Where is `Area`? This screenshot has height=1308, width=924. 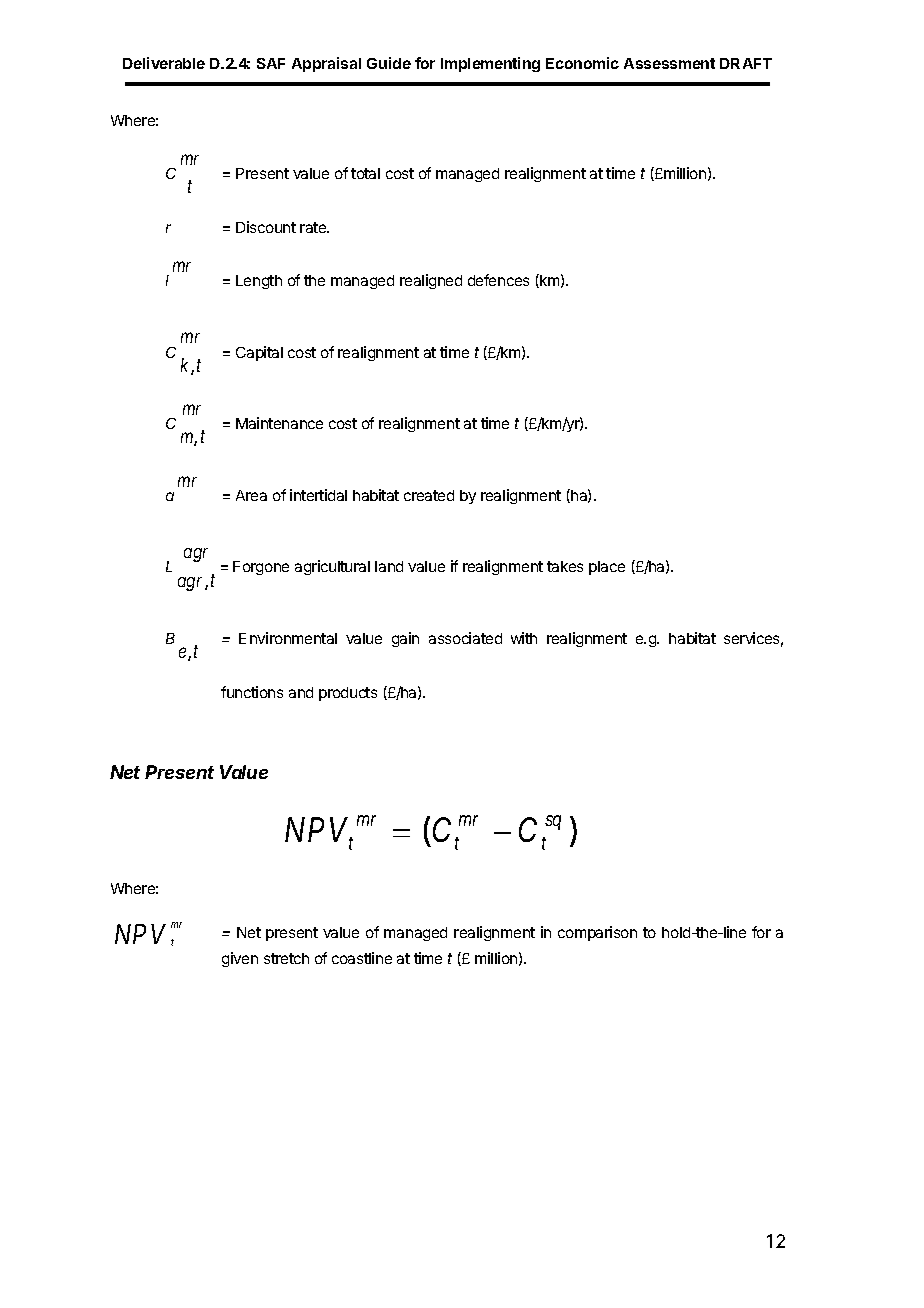 Area is located at coordinates (251, 495).
